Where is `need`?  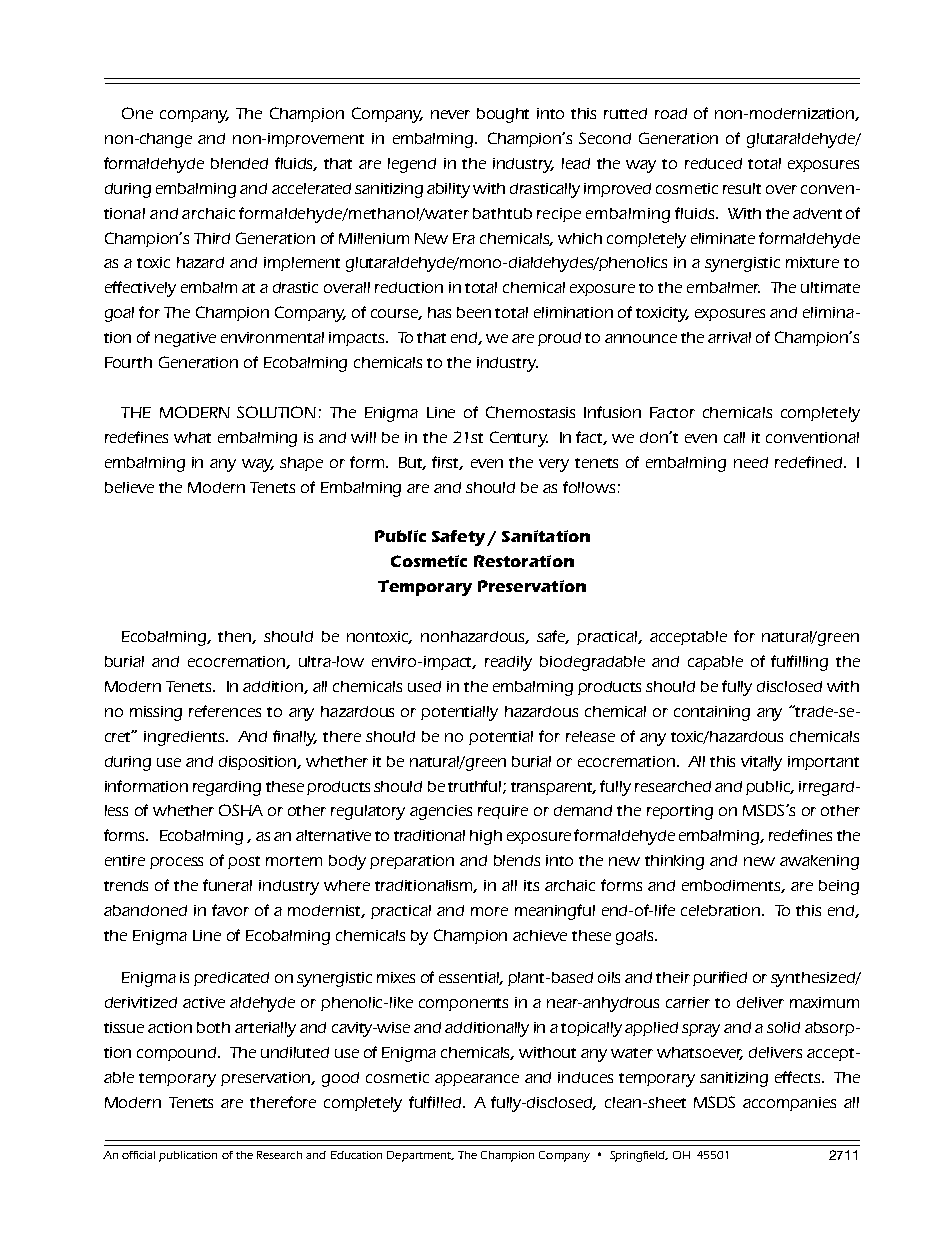 need is located at coordinates (751, 462).
